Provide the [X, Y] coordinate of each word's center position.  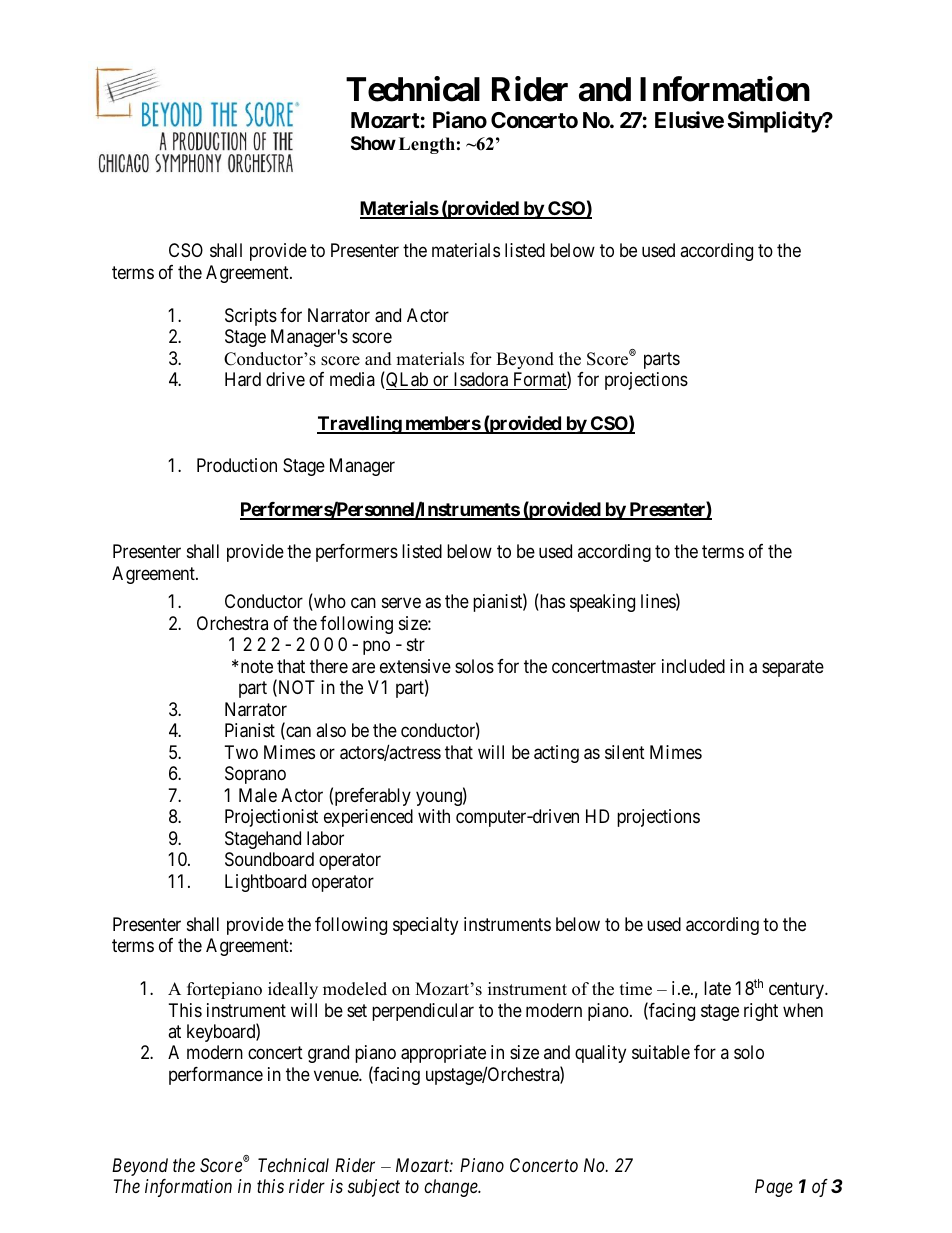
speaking [602, 603]
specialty [425, 926]
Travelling [360, 424]
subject [374, 1188]
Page [774, 1188]
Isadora [481, 379]
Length [427, 145]
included [693, 666]
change [452, 1188]
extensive [415, 666]
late [717, 988]
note [257, 666]
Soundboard [269, 859]
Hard [243, 379]
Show [373, 143]
